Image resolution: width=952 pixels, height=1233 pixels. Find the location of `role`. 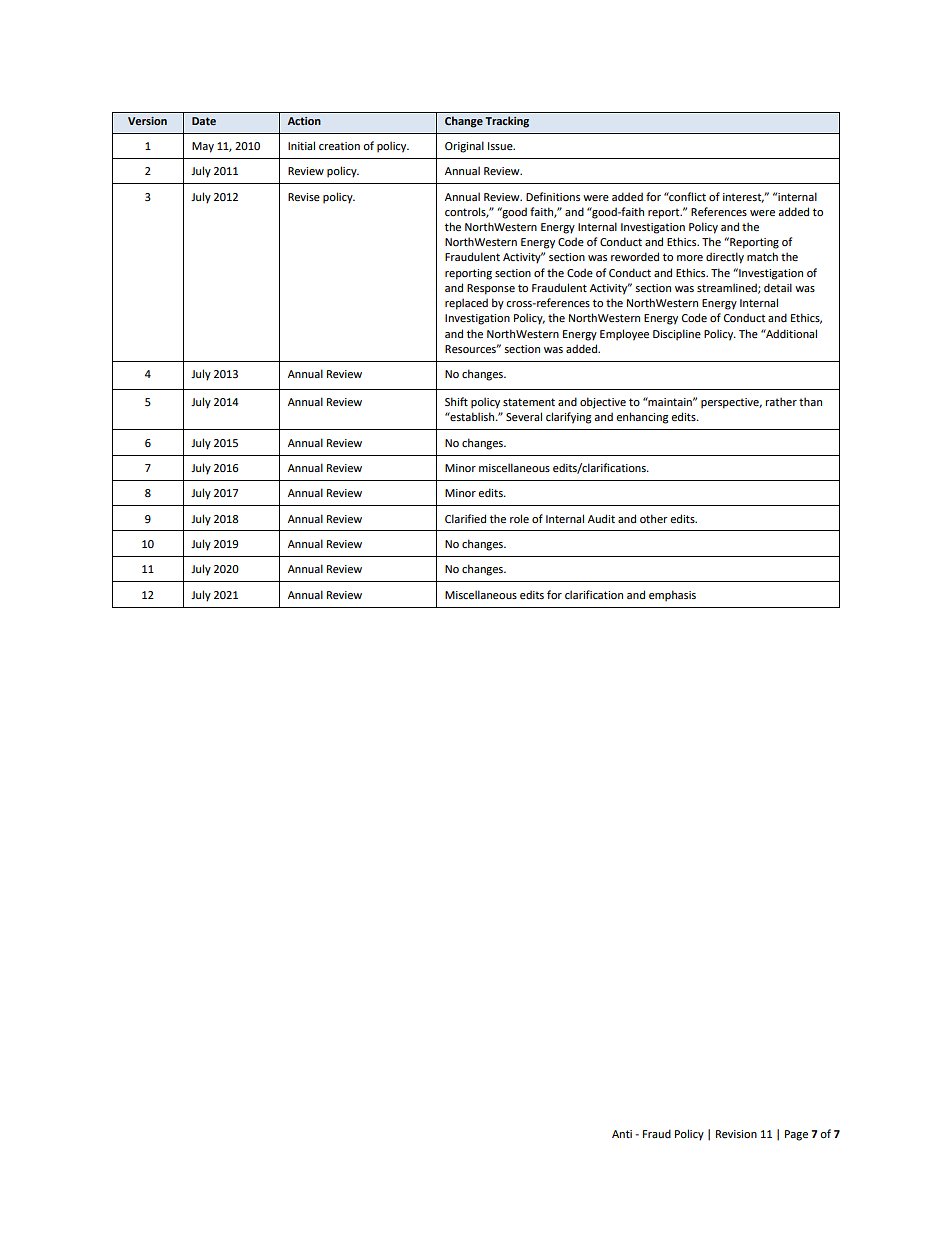

role is located at coordinates (519, 518).
